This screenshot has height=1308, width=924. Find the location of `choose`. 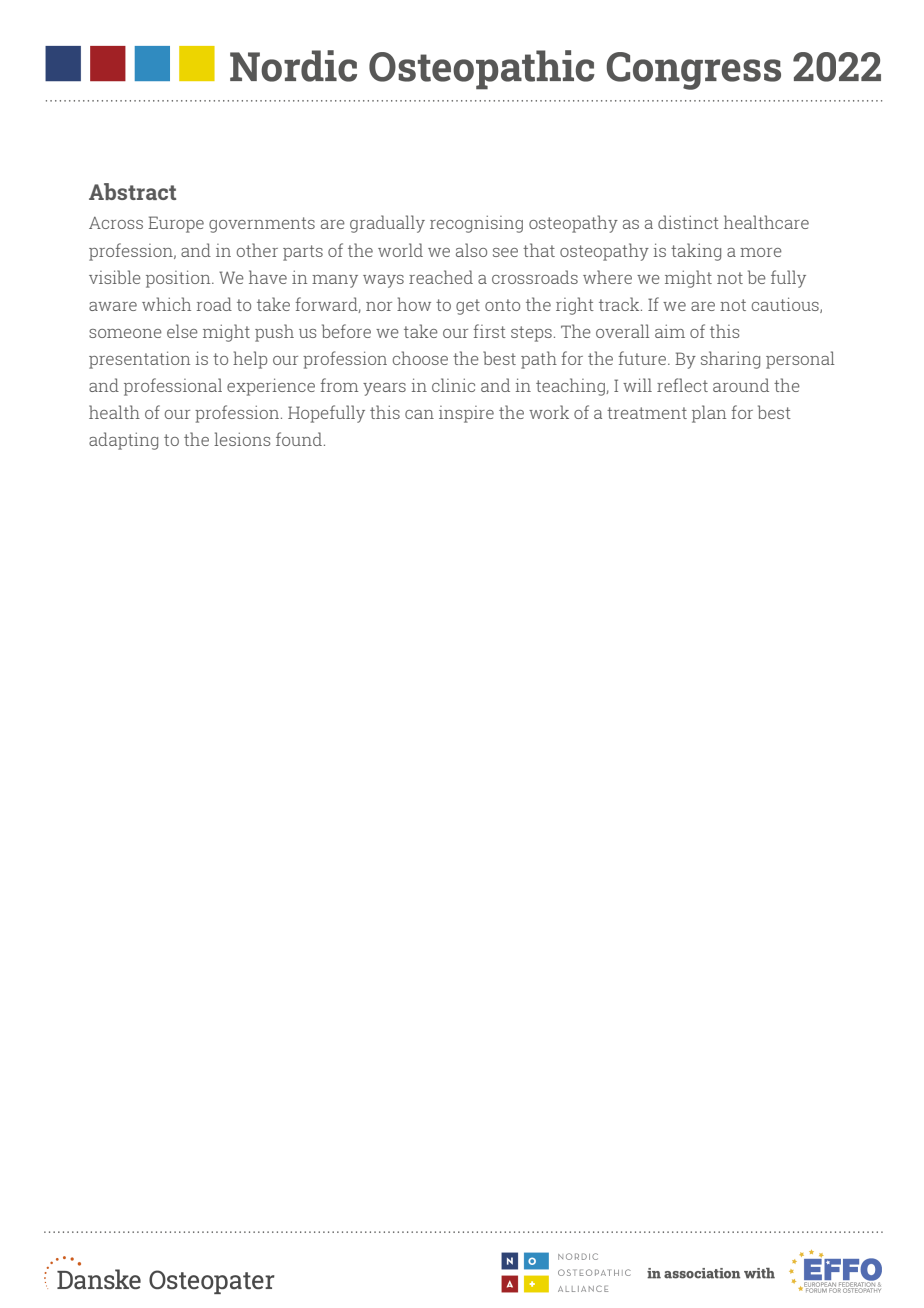

choose is located at coordinates (420, 358).
